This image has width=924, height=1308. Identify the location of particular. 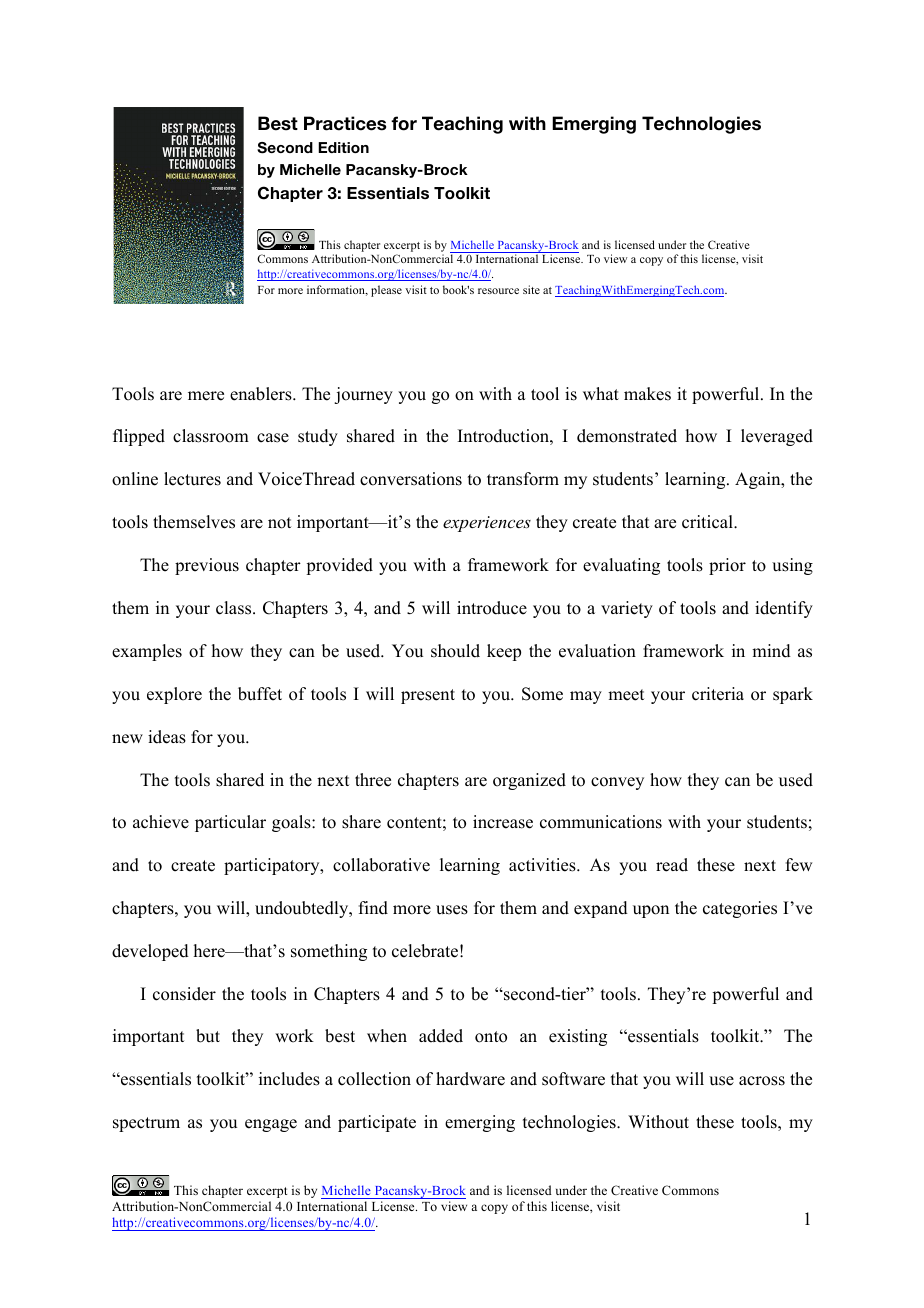
(230, 823).
